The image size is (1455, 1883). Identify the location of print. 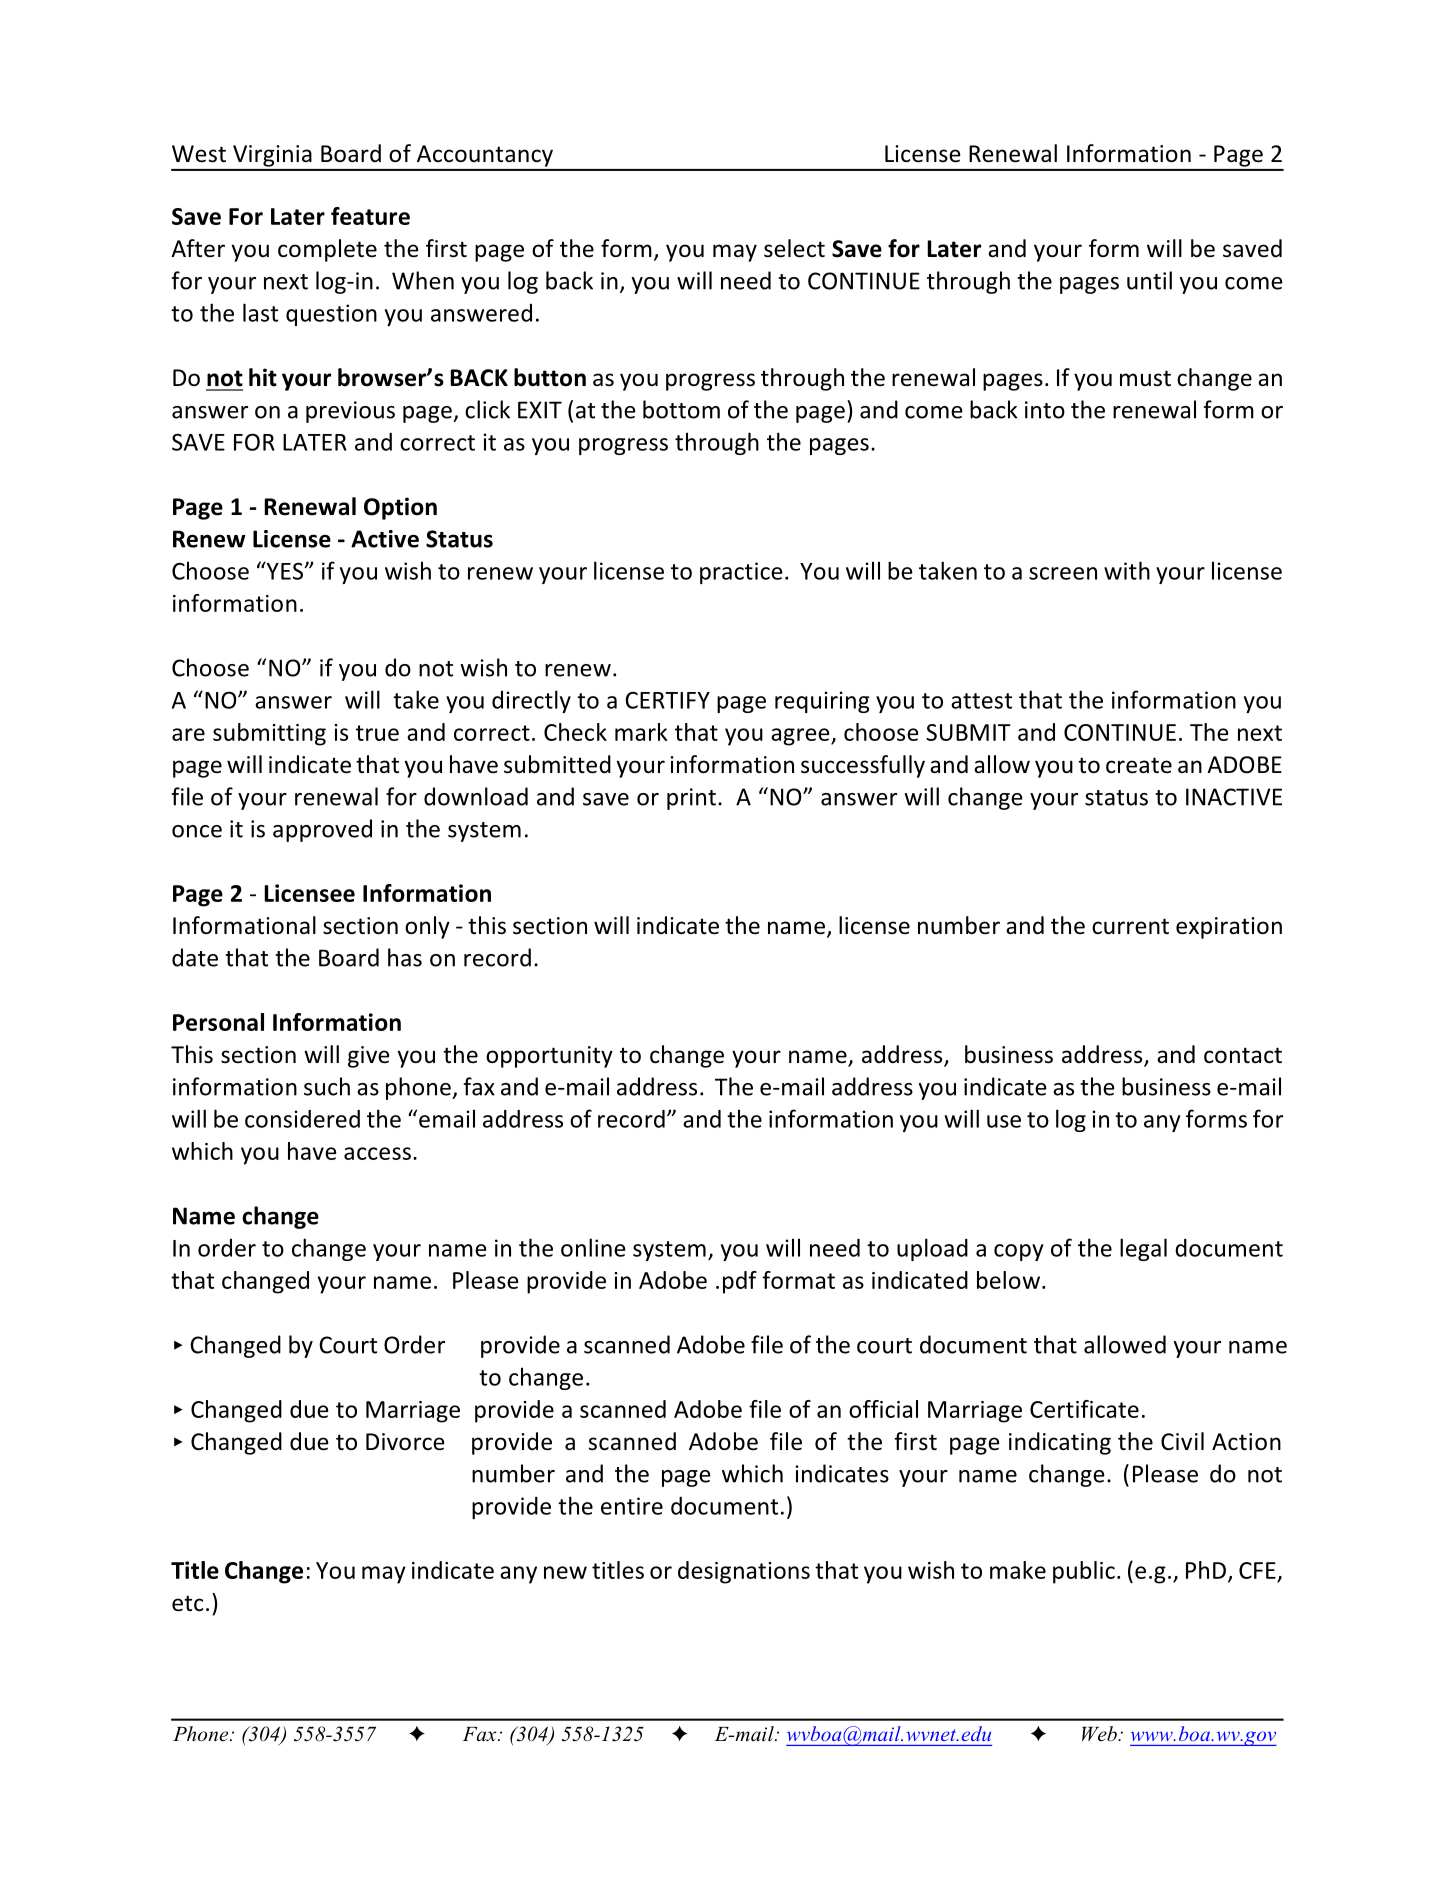
(691, 799).
